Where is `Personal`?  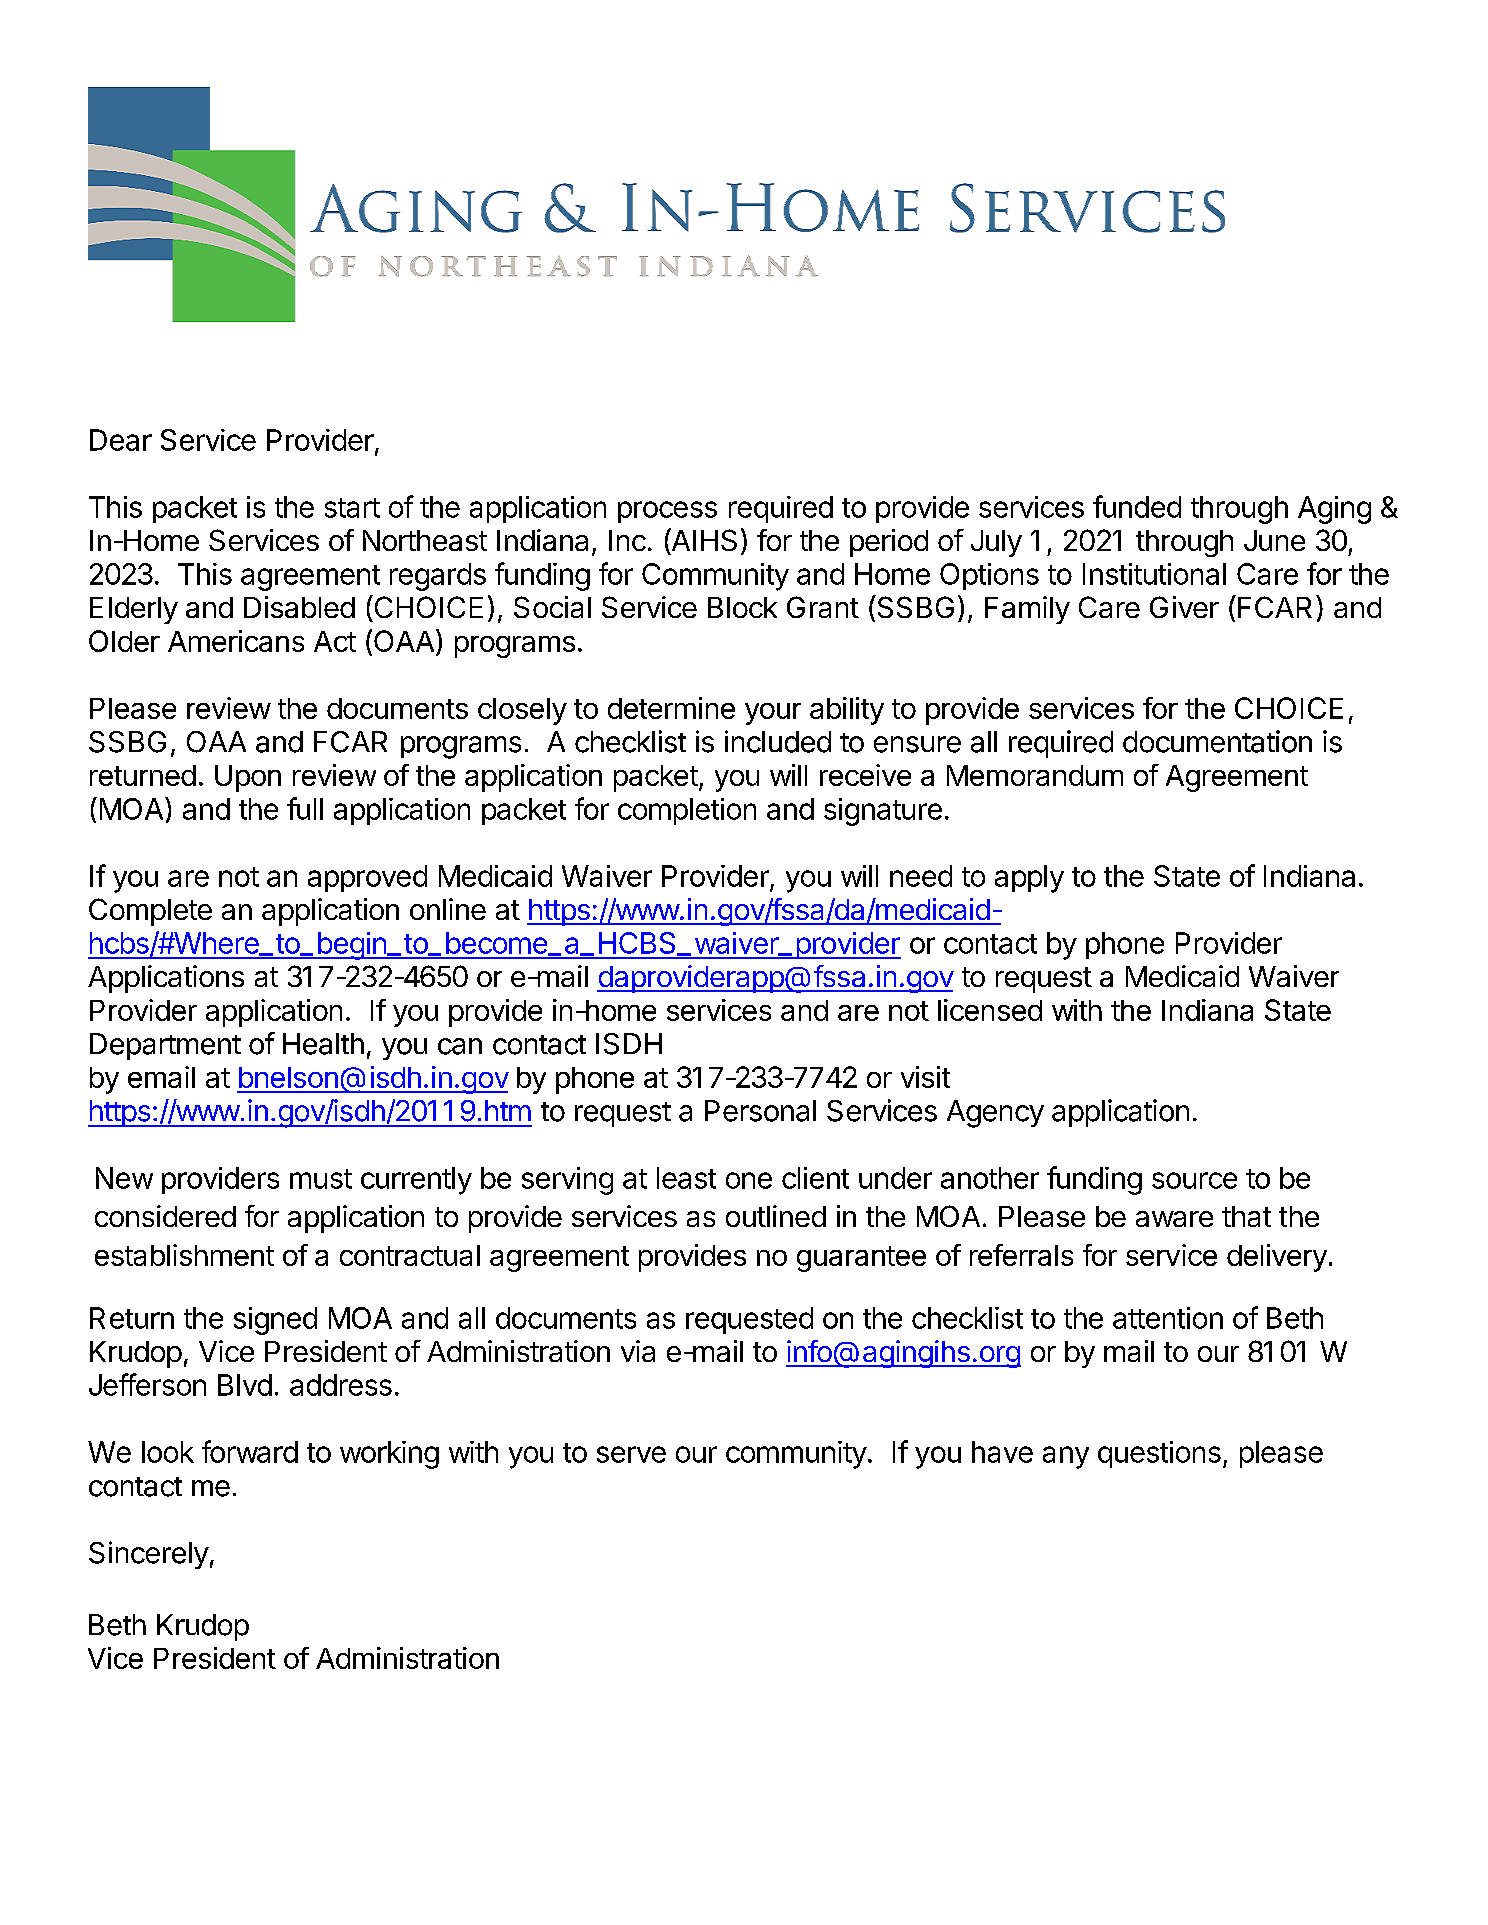
Personal is located at coordinates (760, 1111).
